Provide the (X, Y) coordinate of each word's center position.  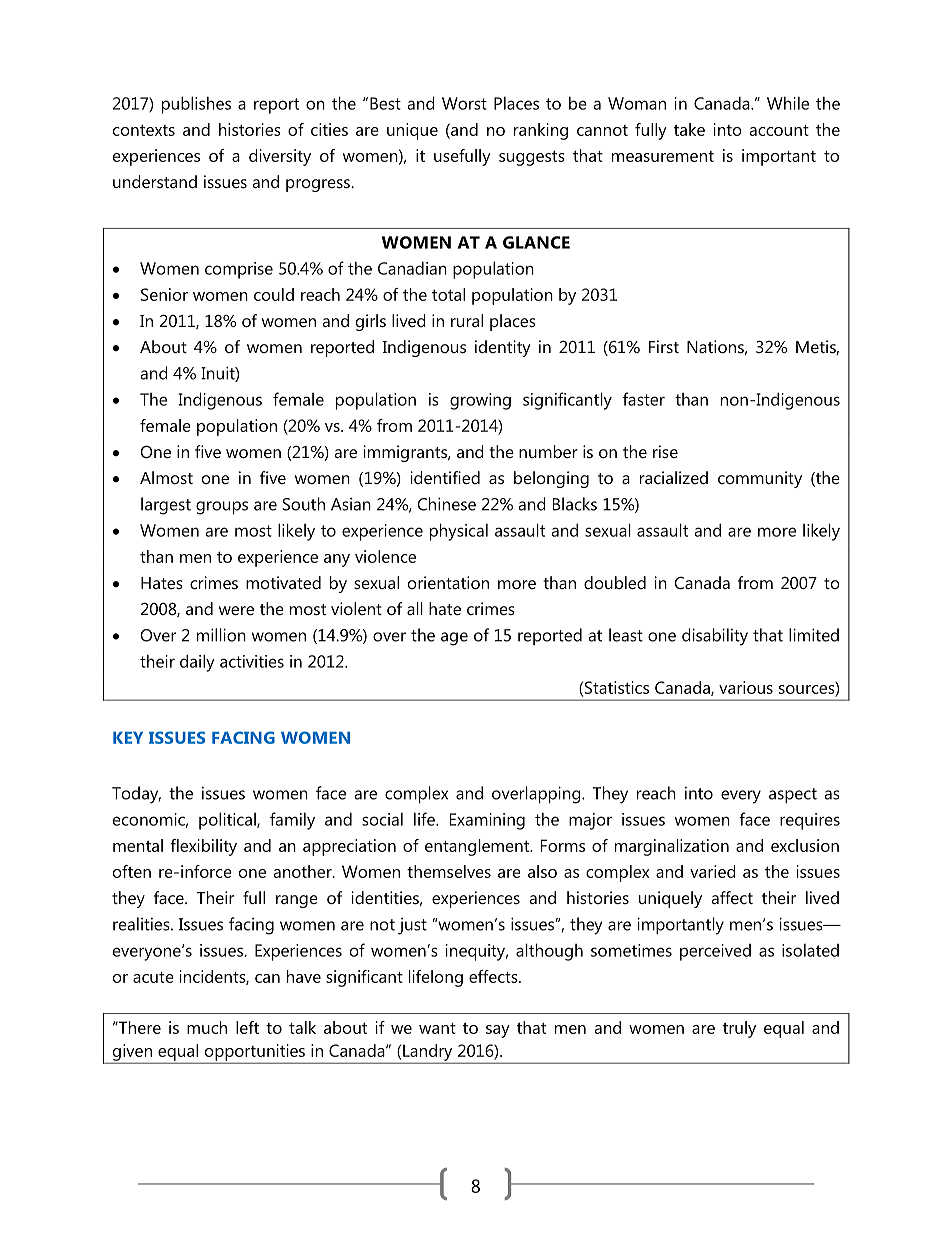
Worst (464, 103)
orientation (448, 582)
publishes (196, 105)
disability (715, 637)
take (689, 129)
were (236, 610)
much (207, 1027)
